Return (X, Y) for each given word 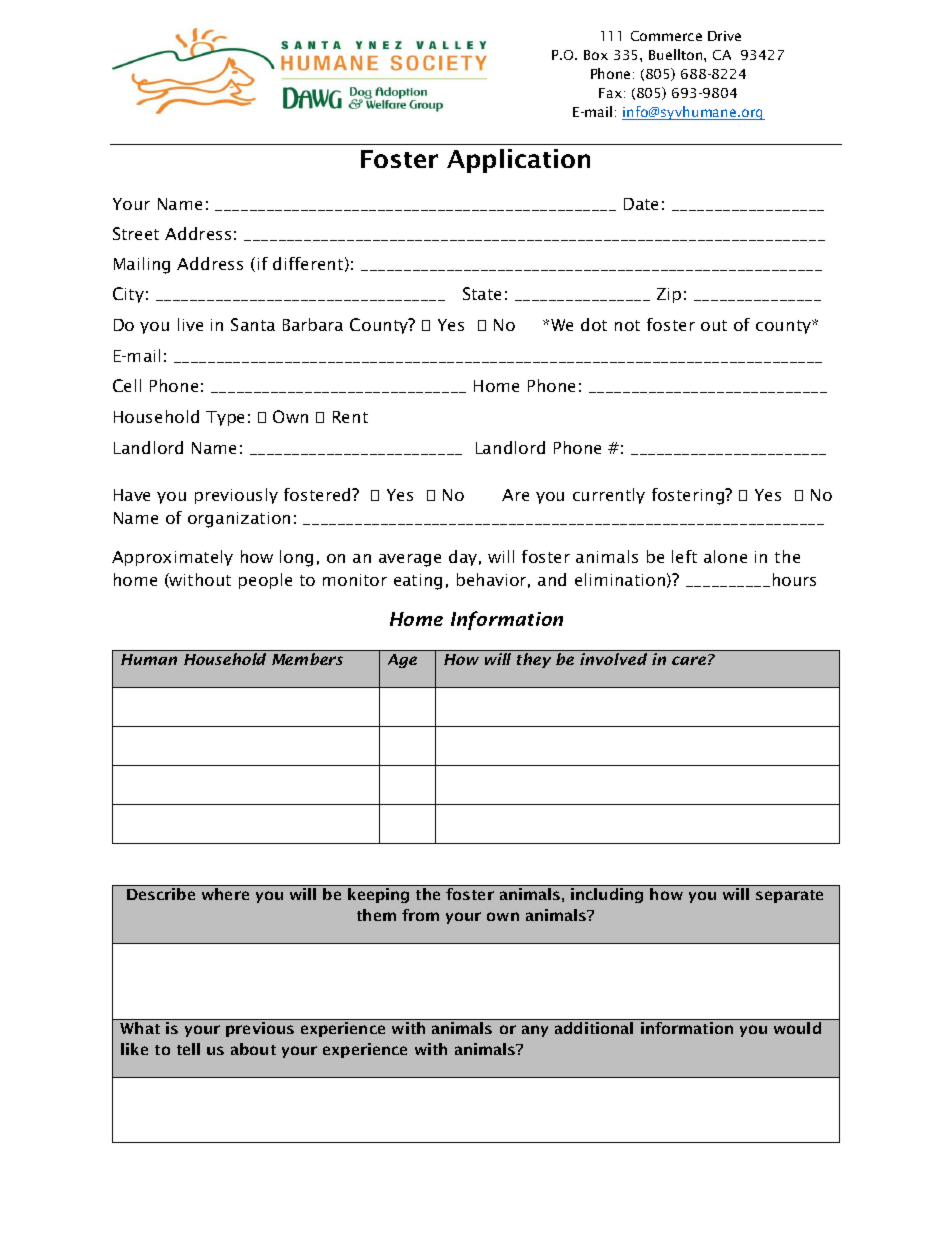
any (535, 1031)
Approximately (172, 558)
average (410, 560)
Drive (724, 36)
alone (725, 556)
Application (518, 161)
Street (136, 233)
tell (188, 1049)
